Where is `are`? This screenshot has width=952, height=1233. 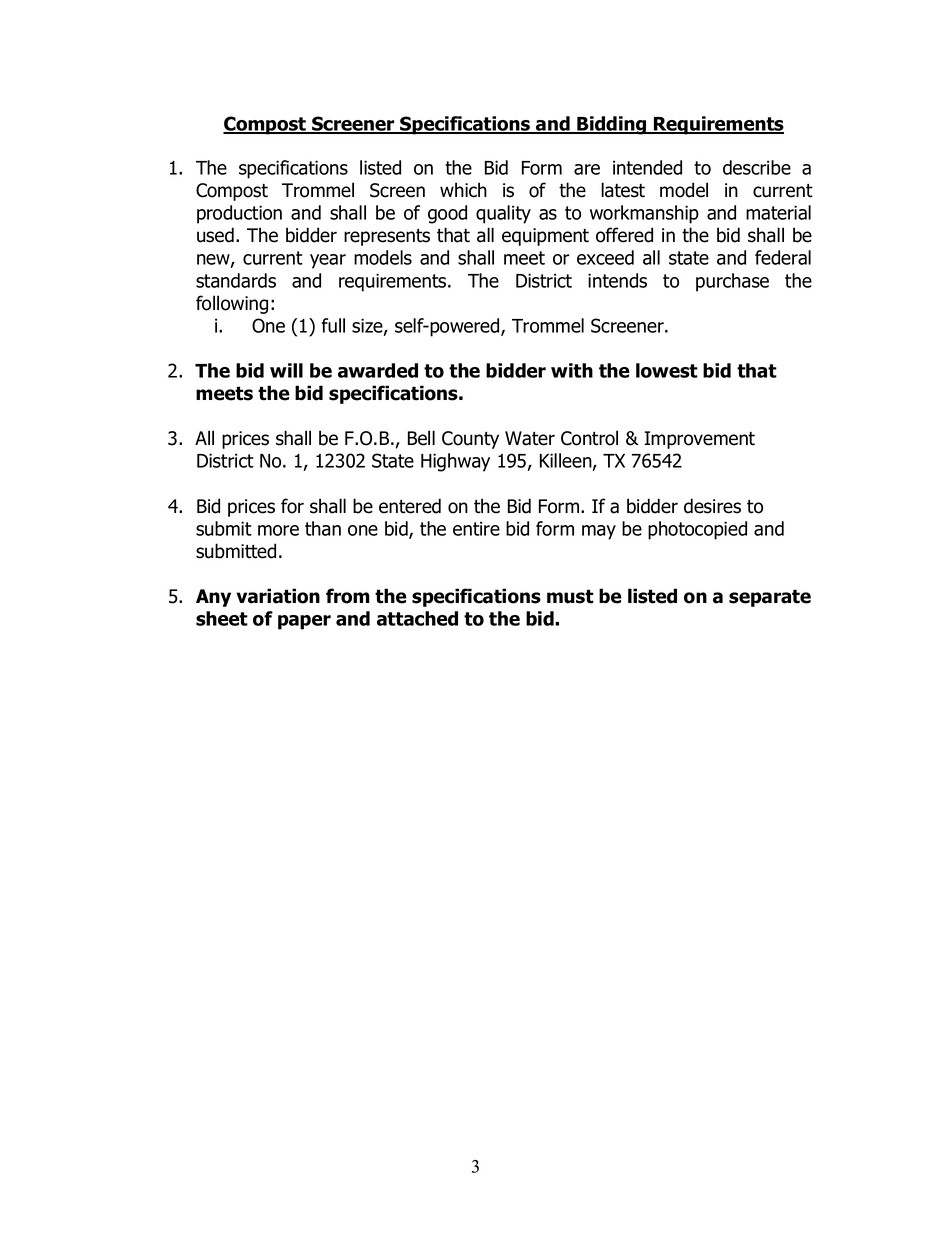
are is located at coordinates (587, 169).
